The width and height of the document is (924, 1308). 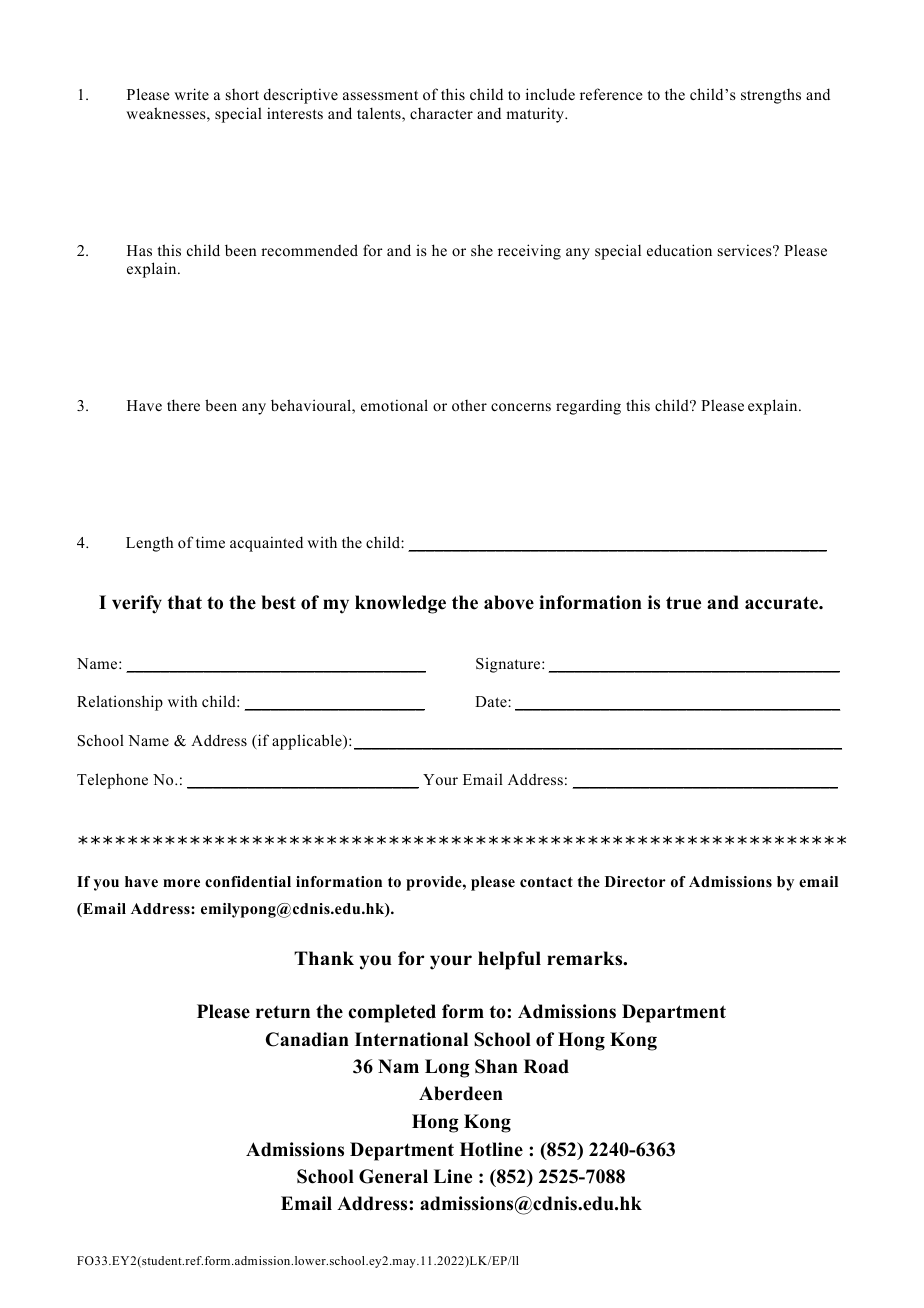 I want to click on Date, so click(x=492, y=701).
